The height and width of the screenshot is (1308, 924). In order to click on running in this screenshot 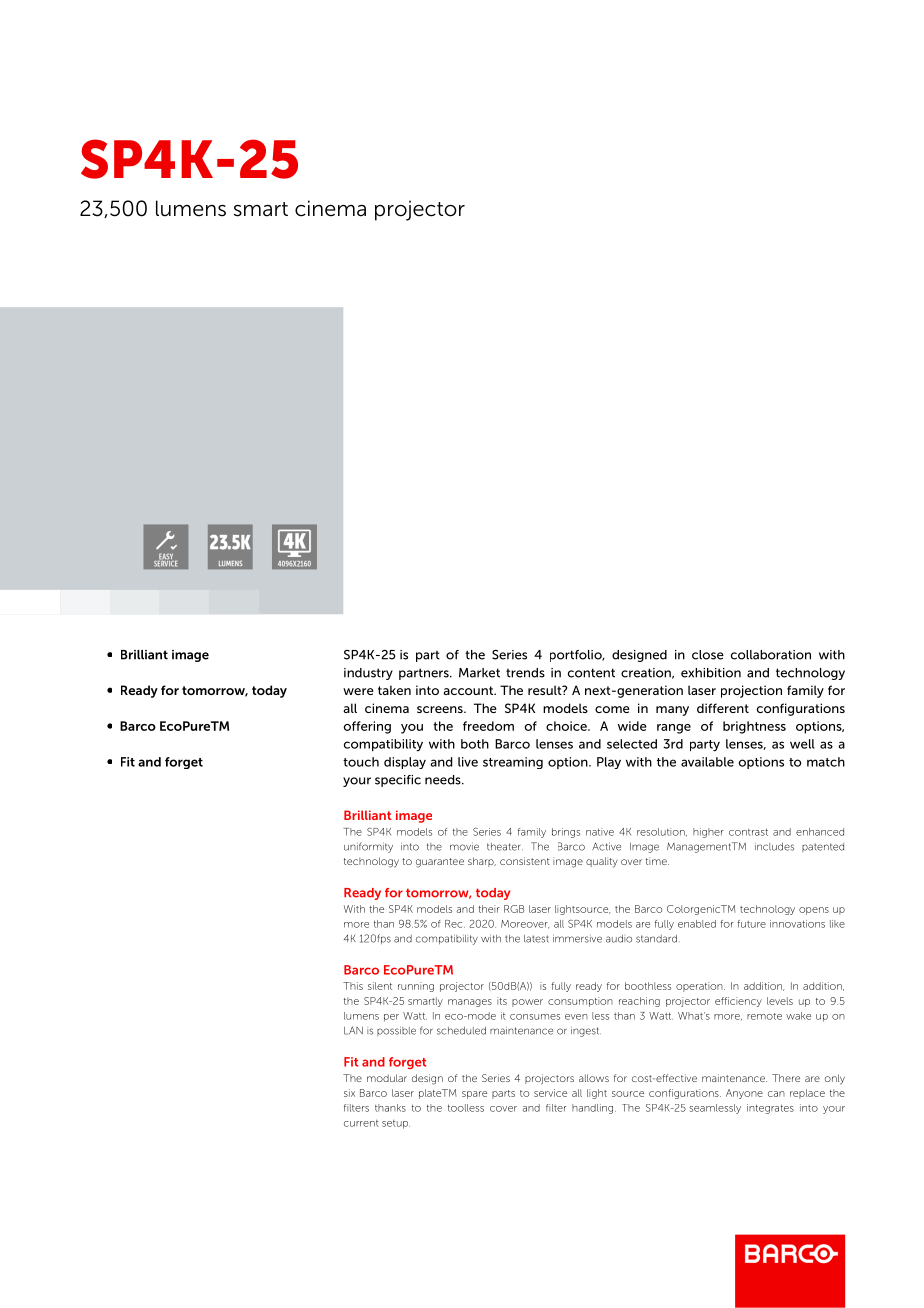, I will do `click(416, 987)`.
